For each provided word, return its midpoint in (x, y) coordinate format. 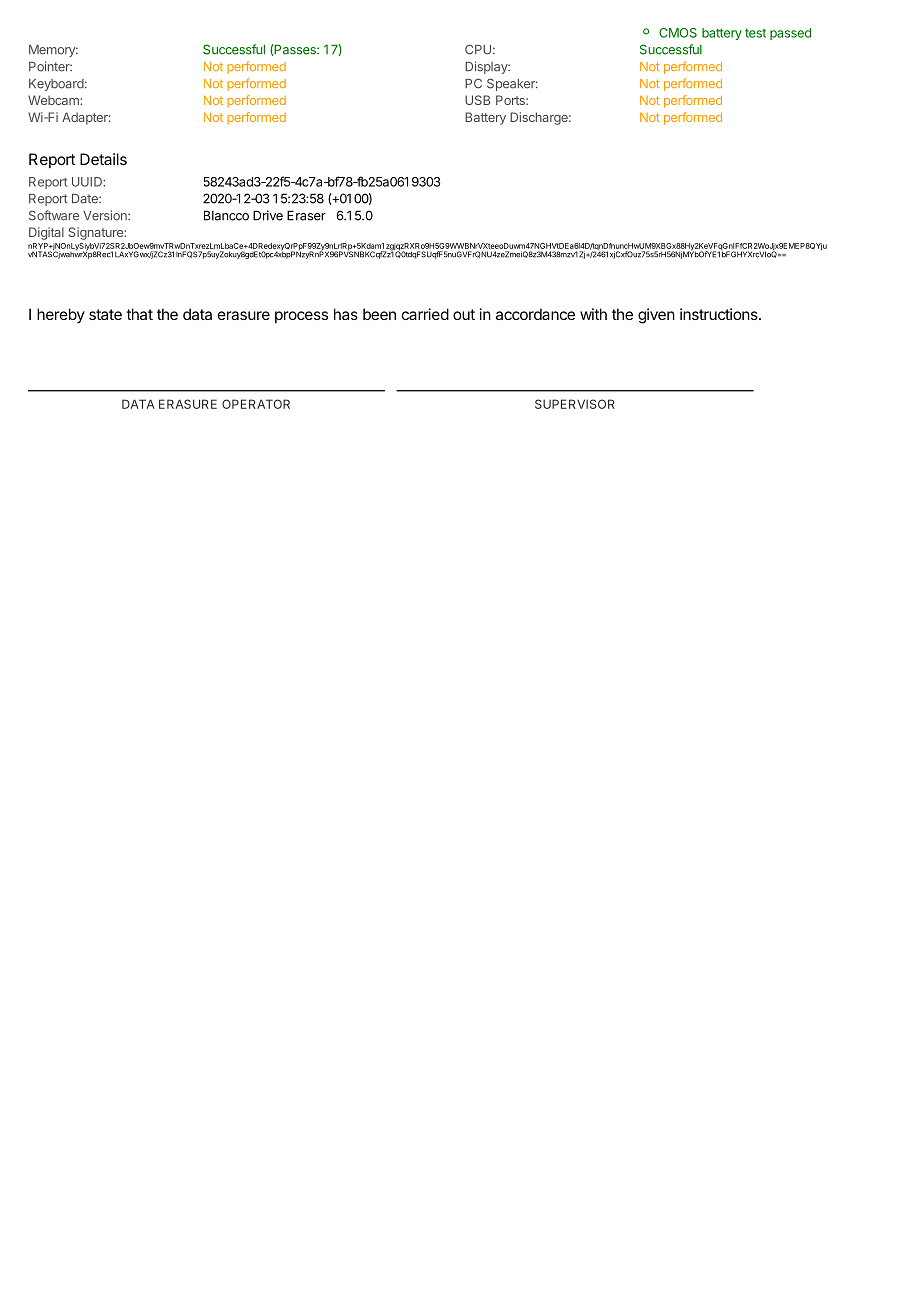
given (656, 316)
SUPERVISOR (575, 404)
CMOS (678, 33)
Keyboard (56, 85)
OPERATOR (256, 404)
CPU (478, 49)
